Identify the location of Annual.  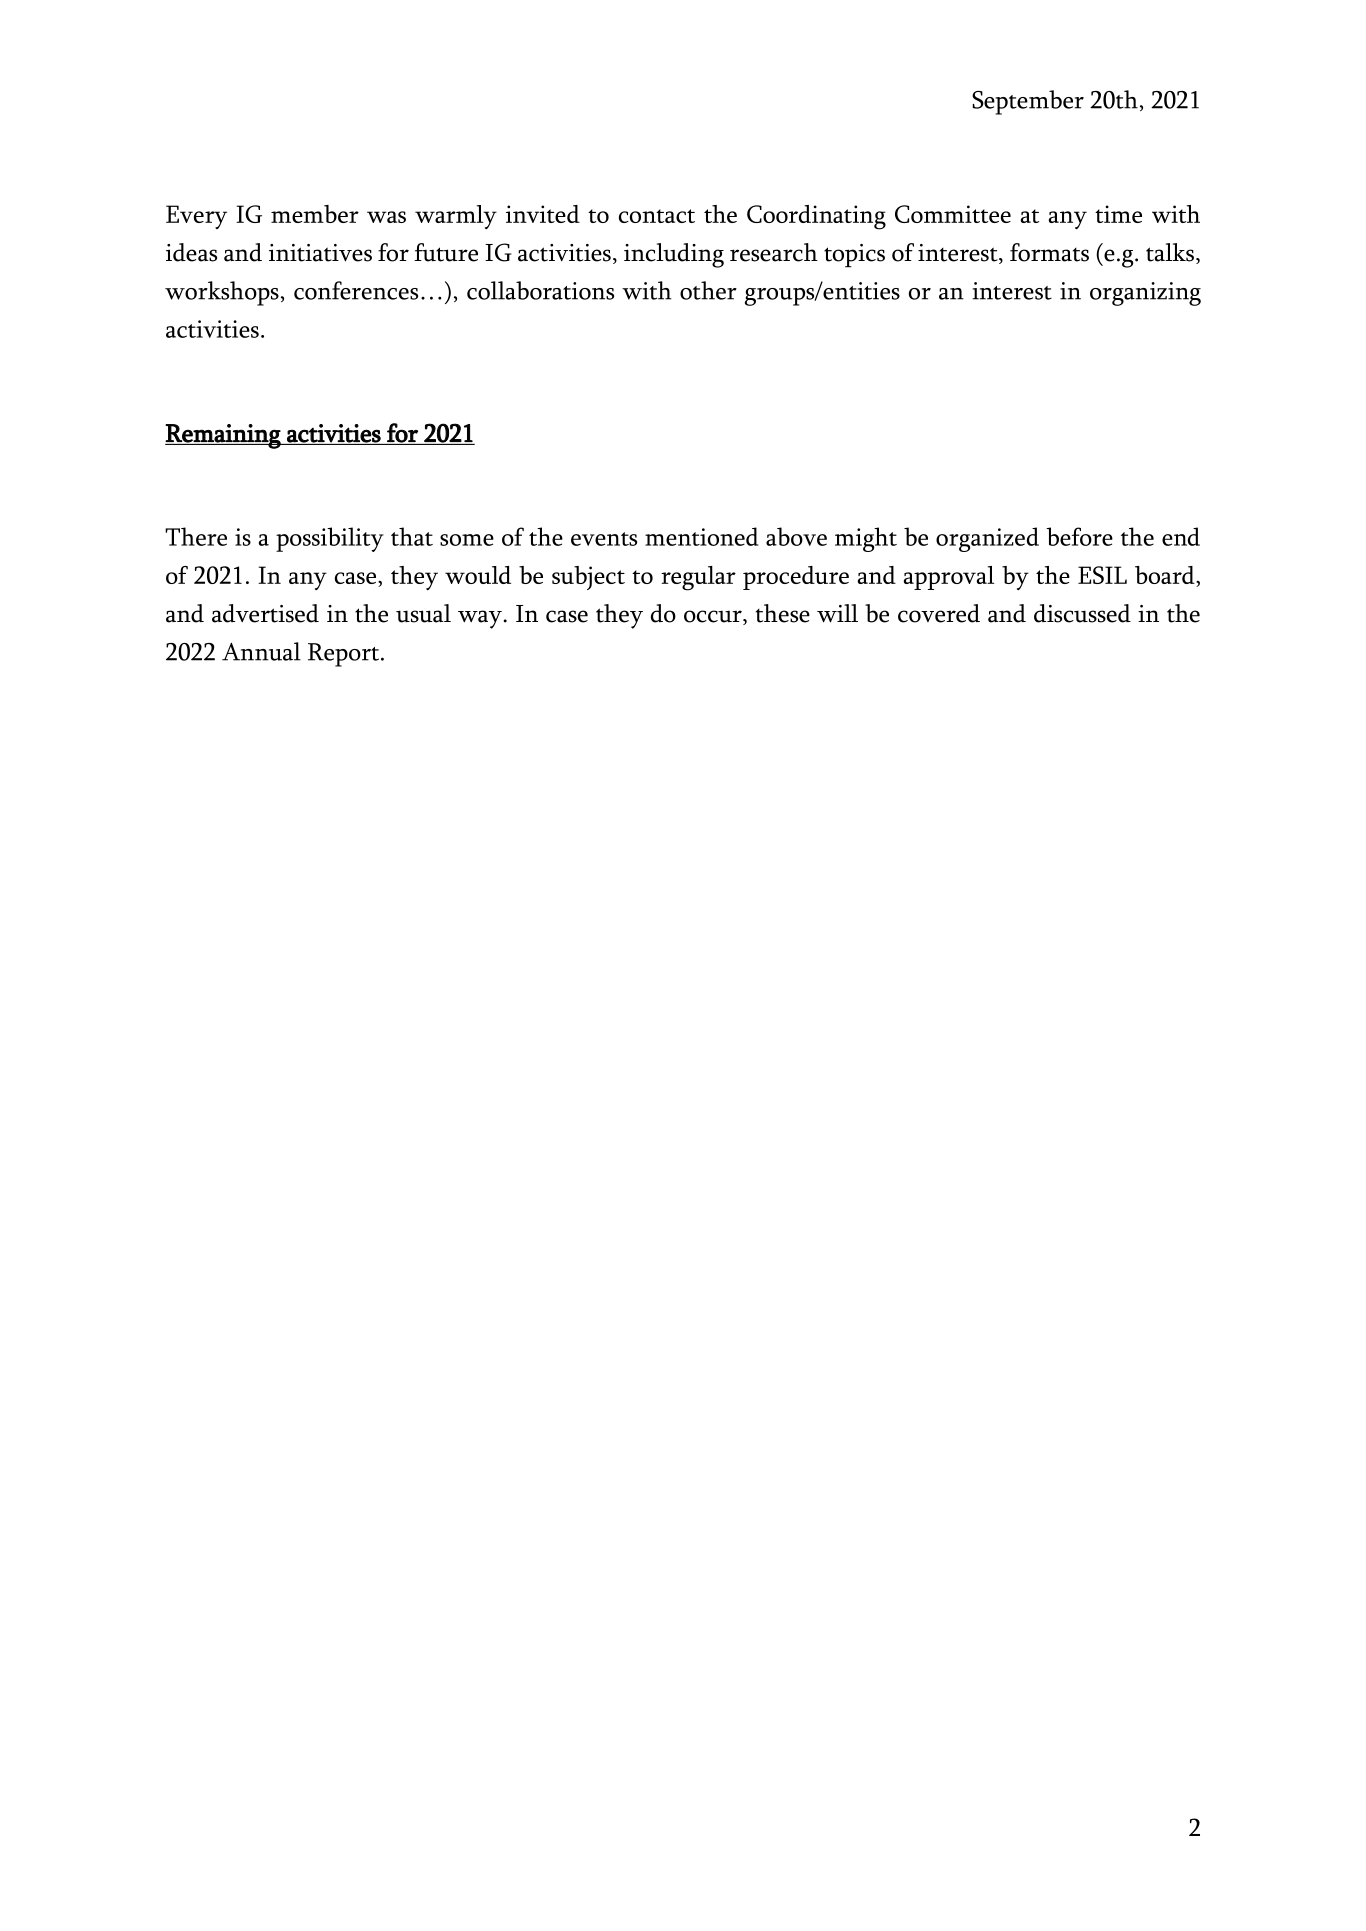
(261, 651).
